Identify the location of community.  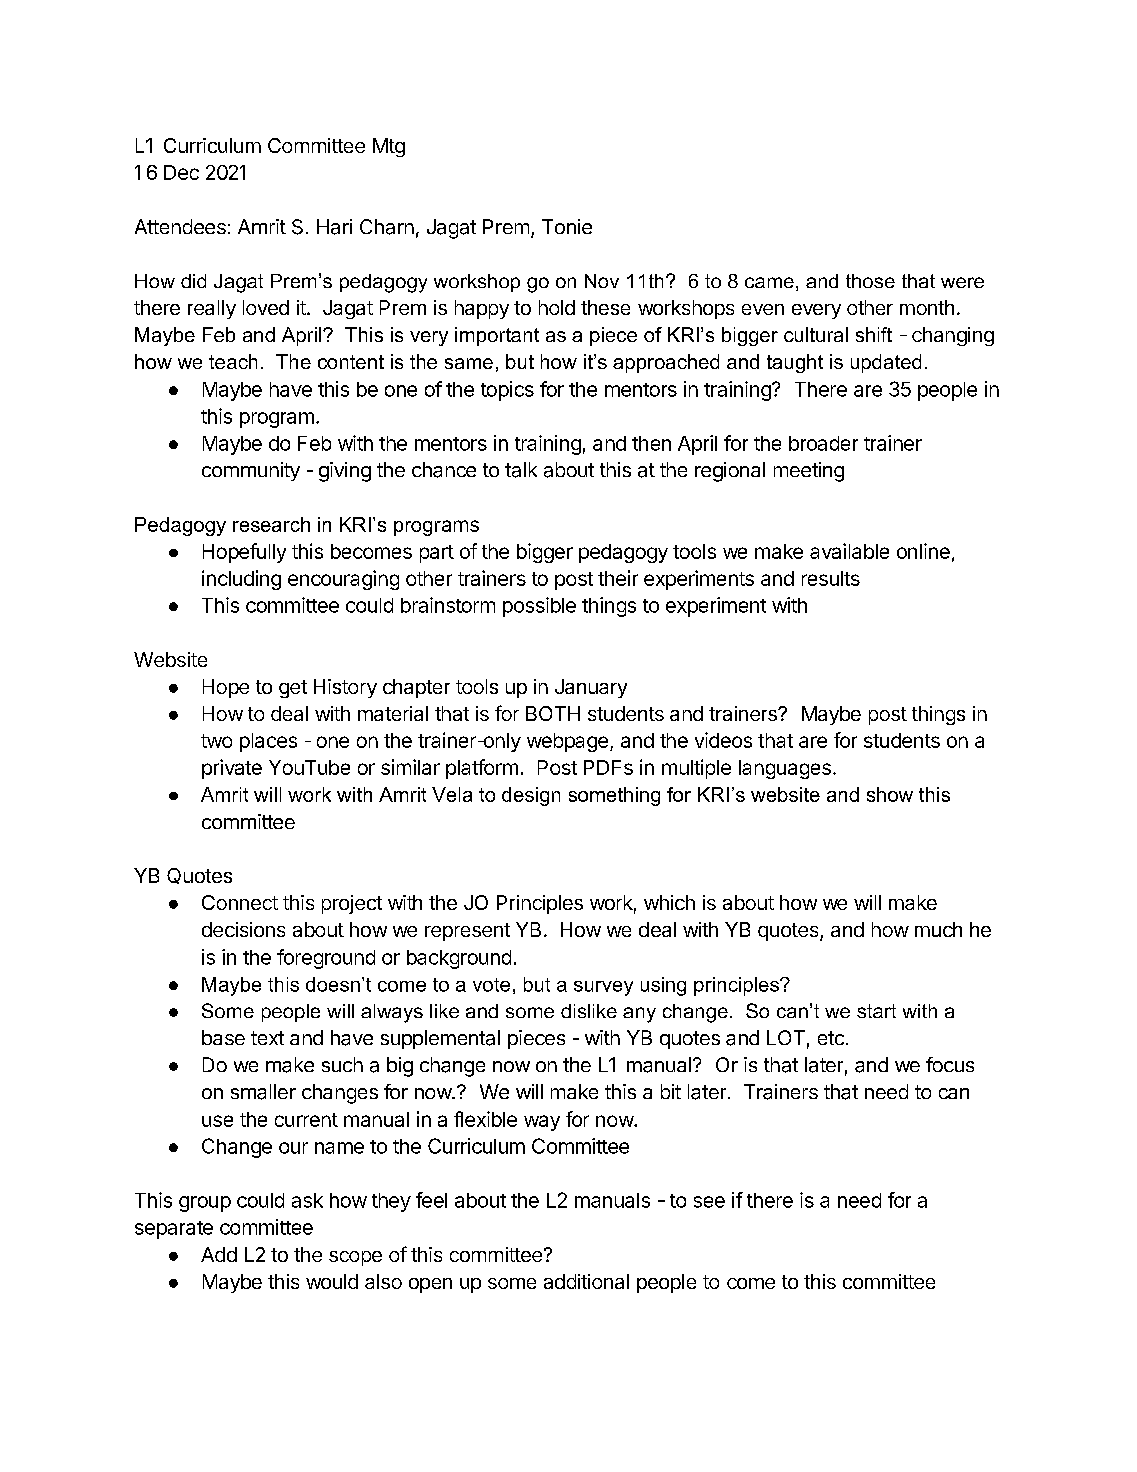
(251, 471).
